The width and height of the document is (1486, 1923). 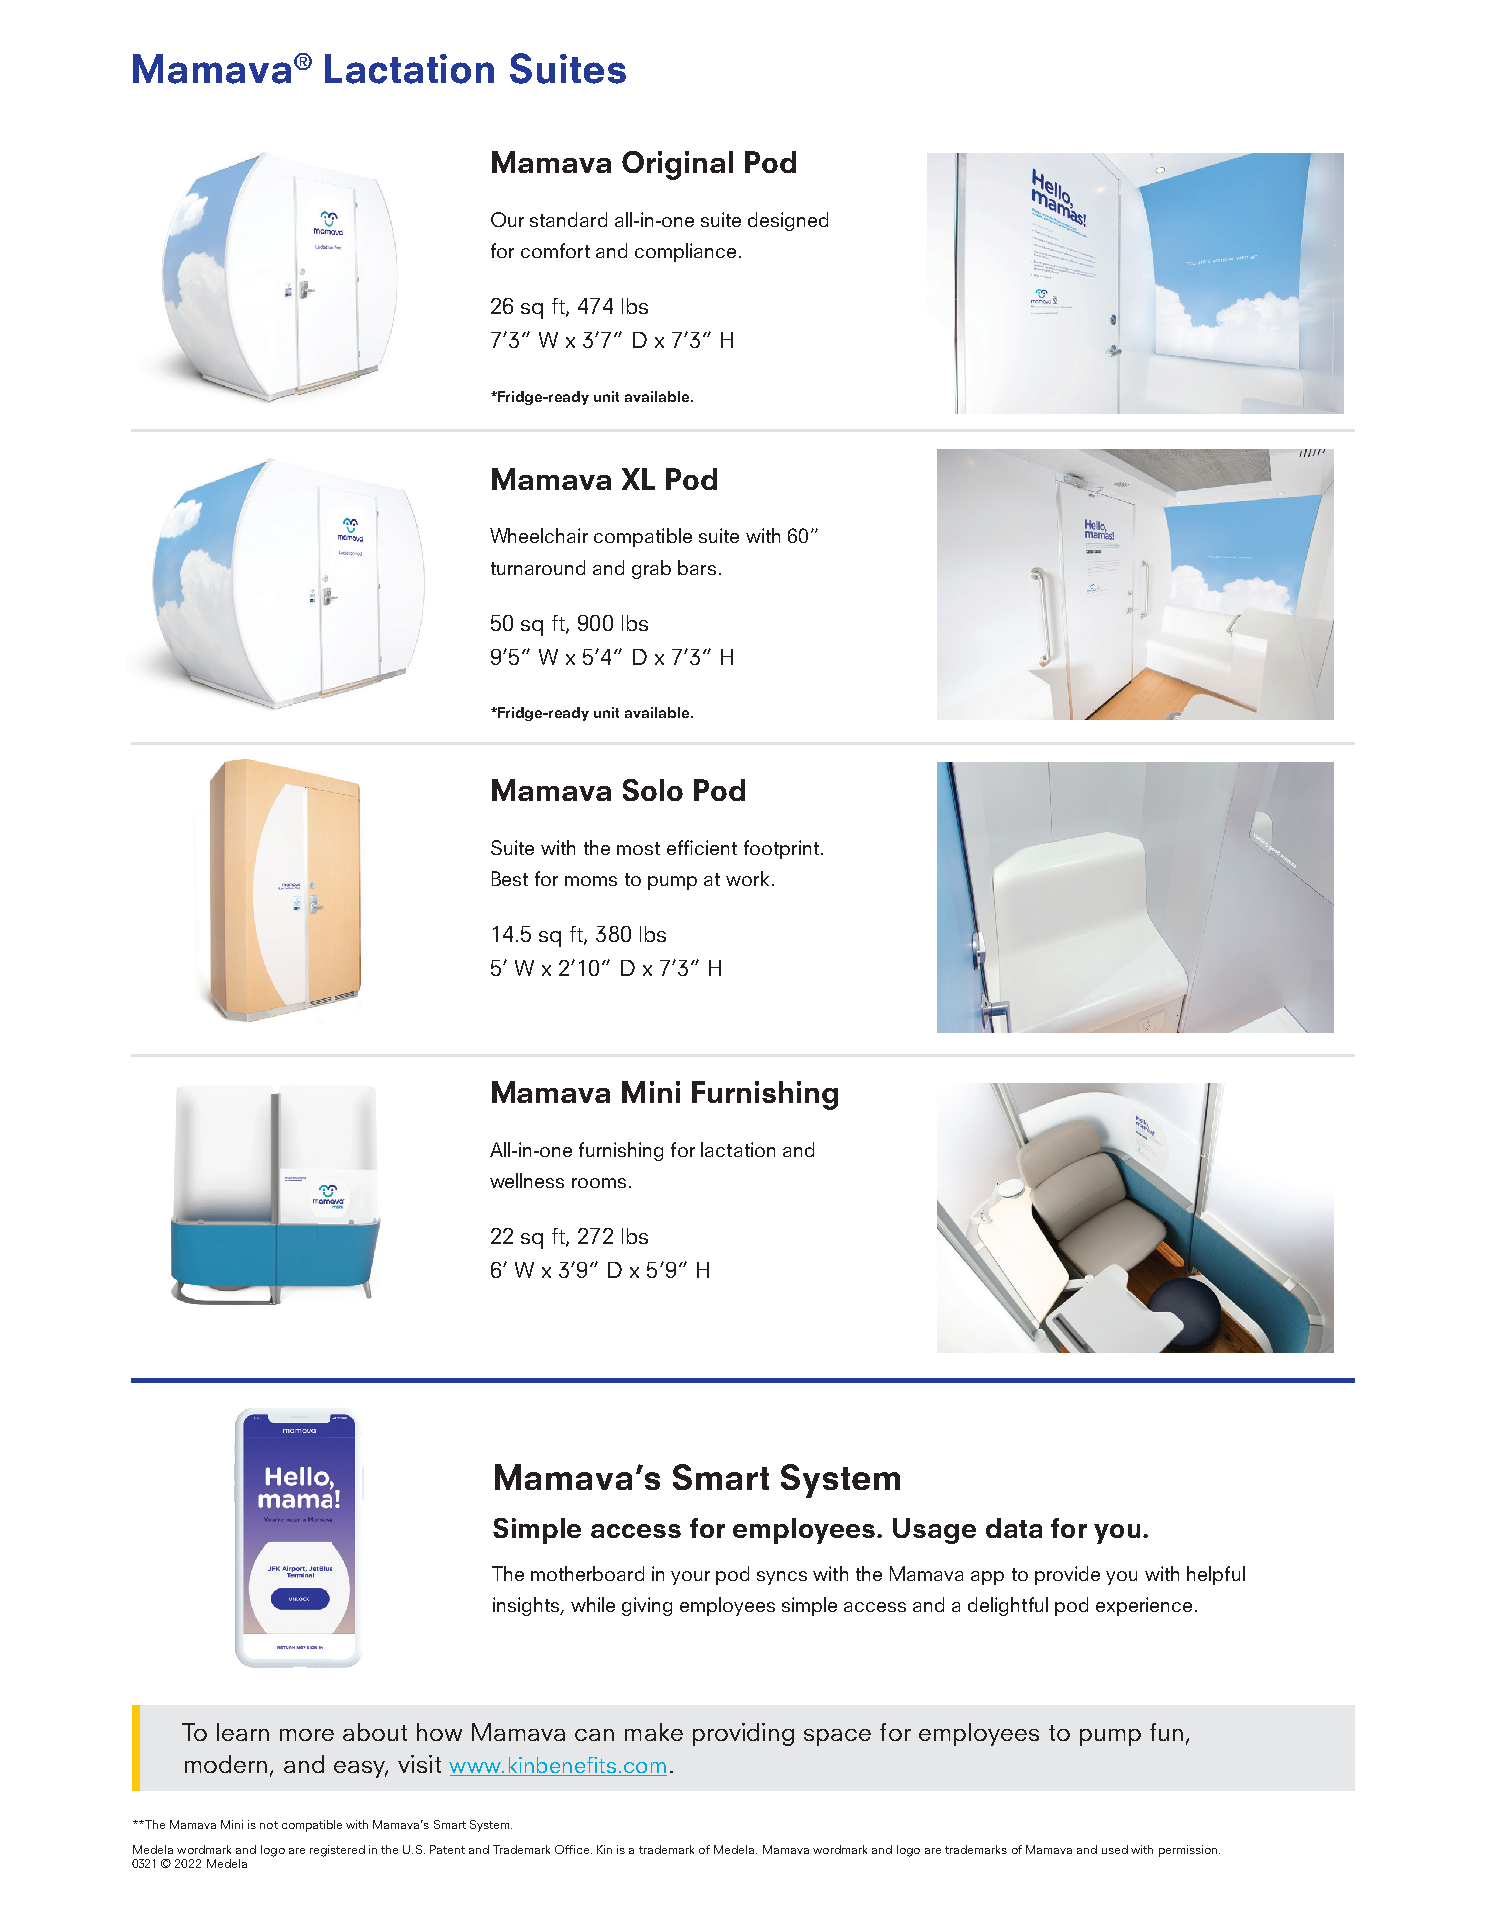 I want to click on rooms, so click(x=599, y=1183).
